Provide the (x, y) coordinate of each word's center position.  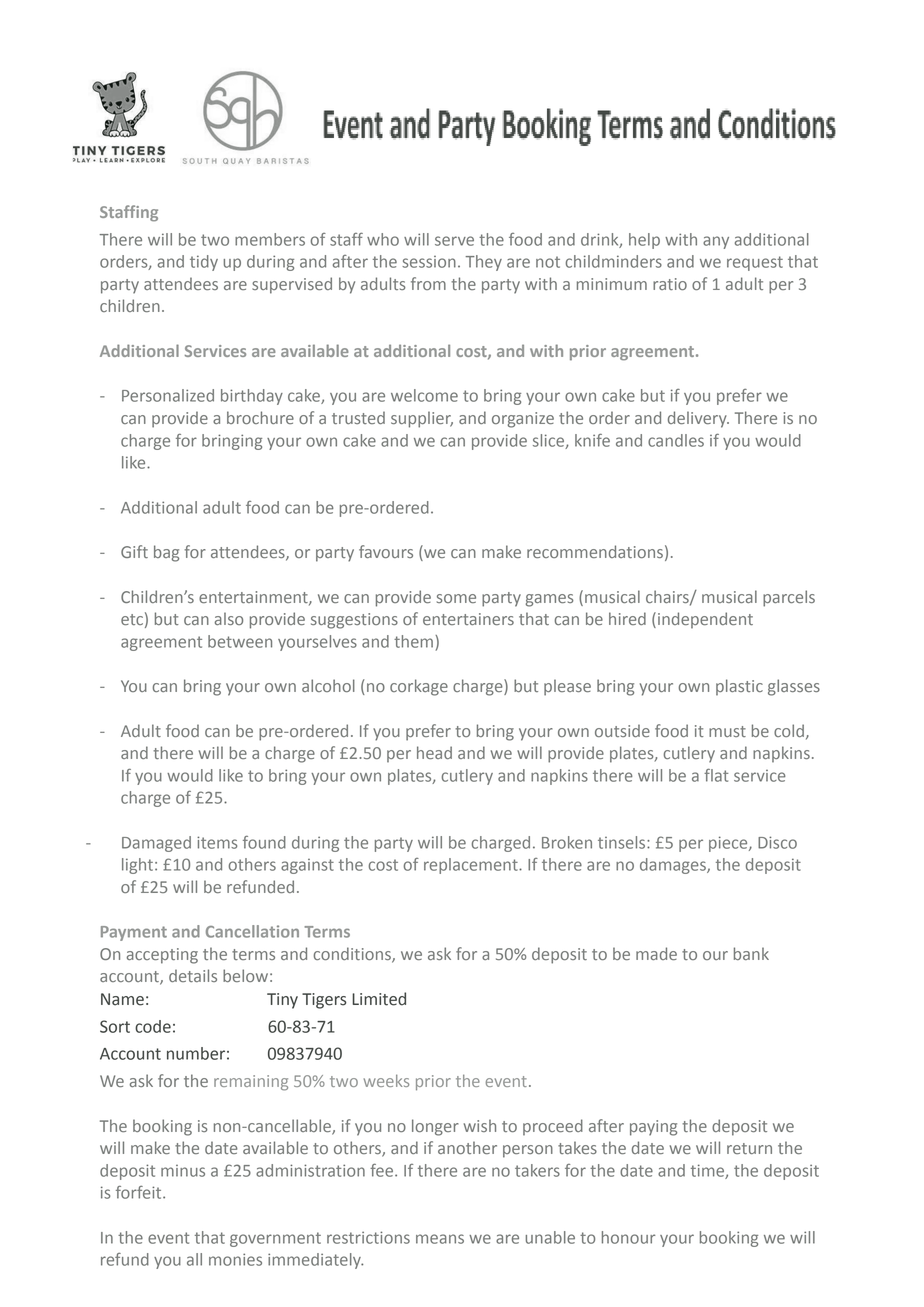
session (429, 262)
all (194, 1259)
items (217, 842)
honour (628, 1237)
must (727, 731)
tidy (204, 263)
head (434, 752)
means (440, 1239)
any (716, 242)
